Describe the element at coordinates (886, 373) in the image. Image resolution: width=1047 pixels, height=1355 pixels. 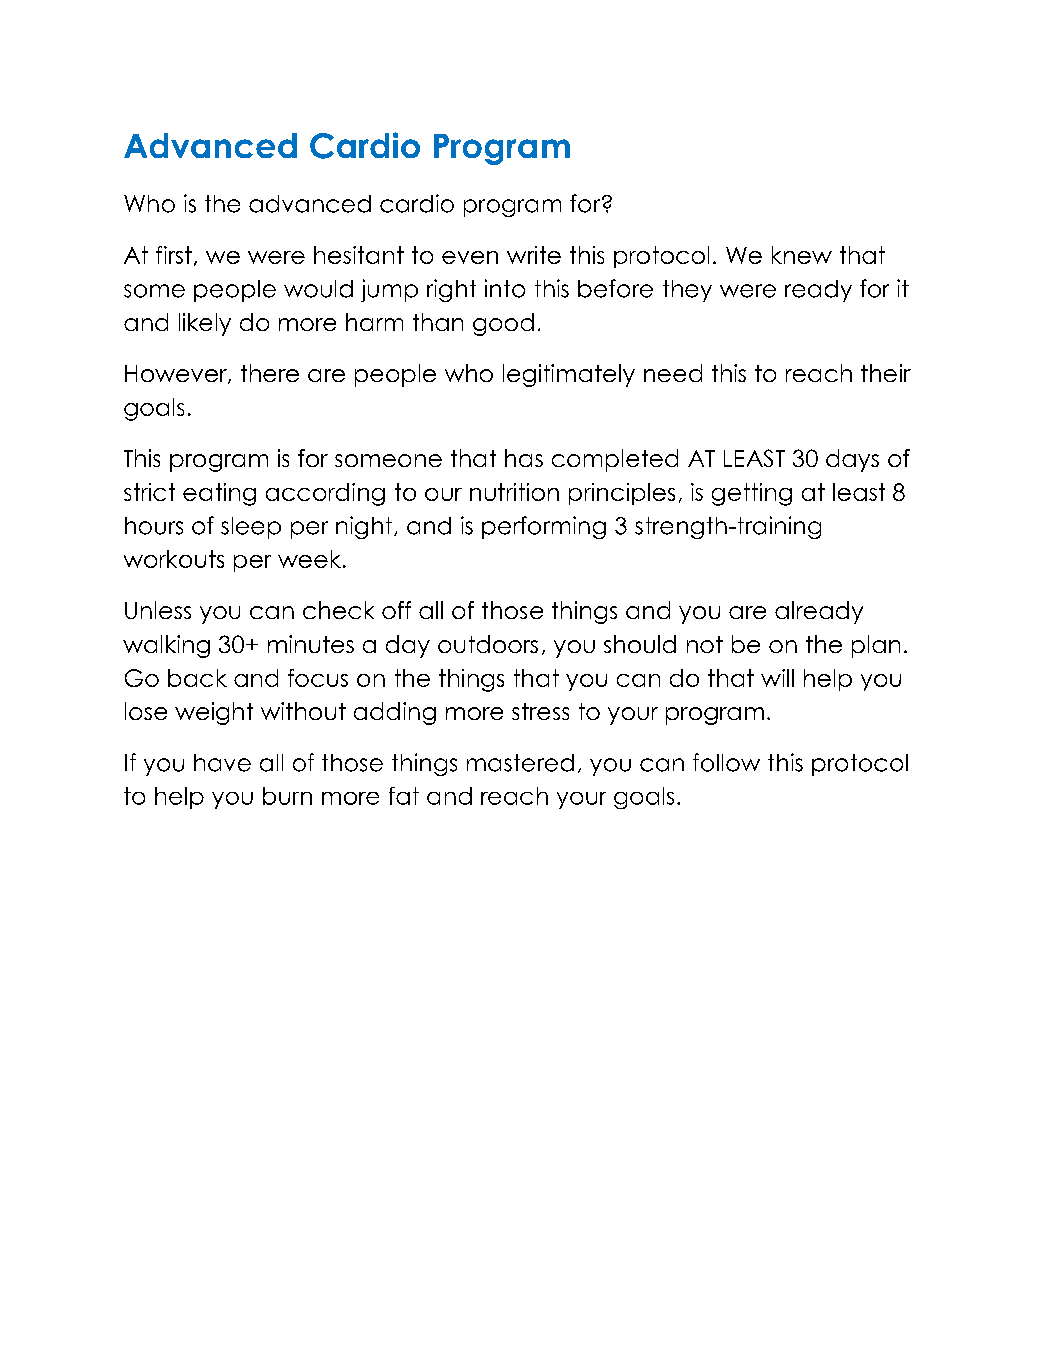
I see `their` at that location.
